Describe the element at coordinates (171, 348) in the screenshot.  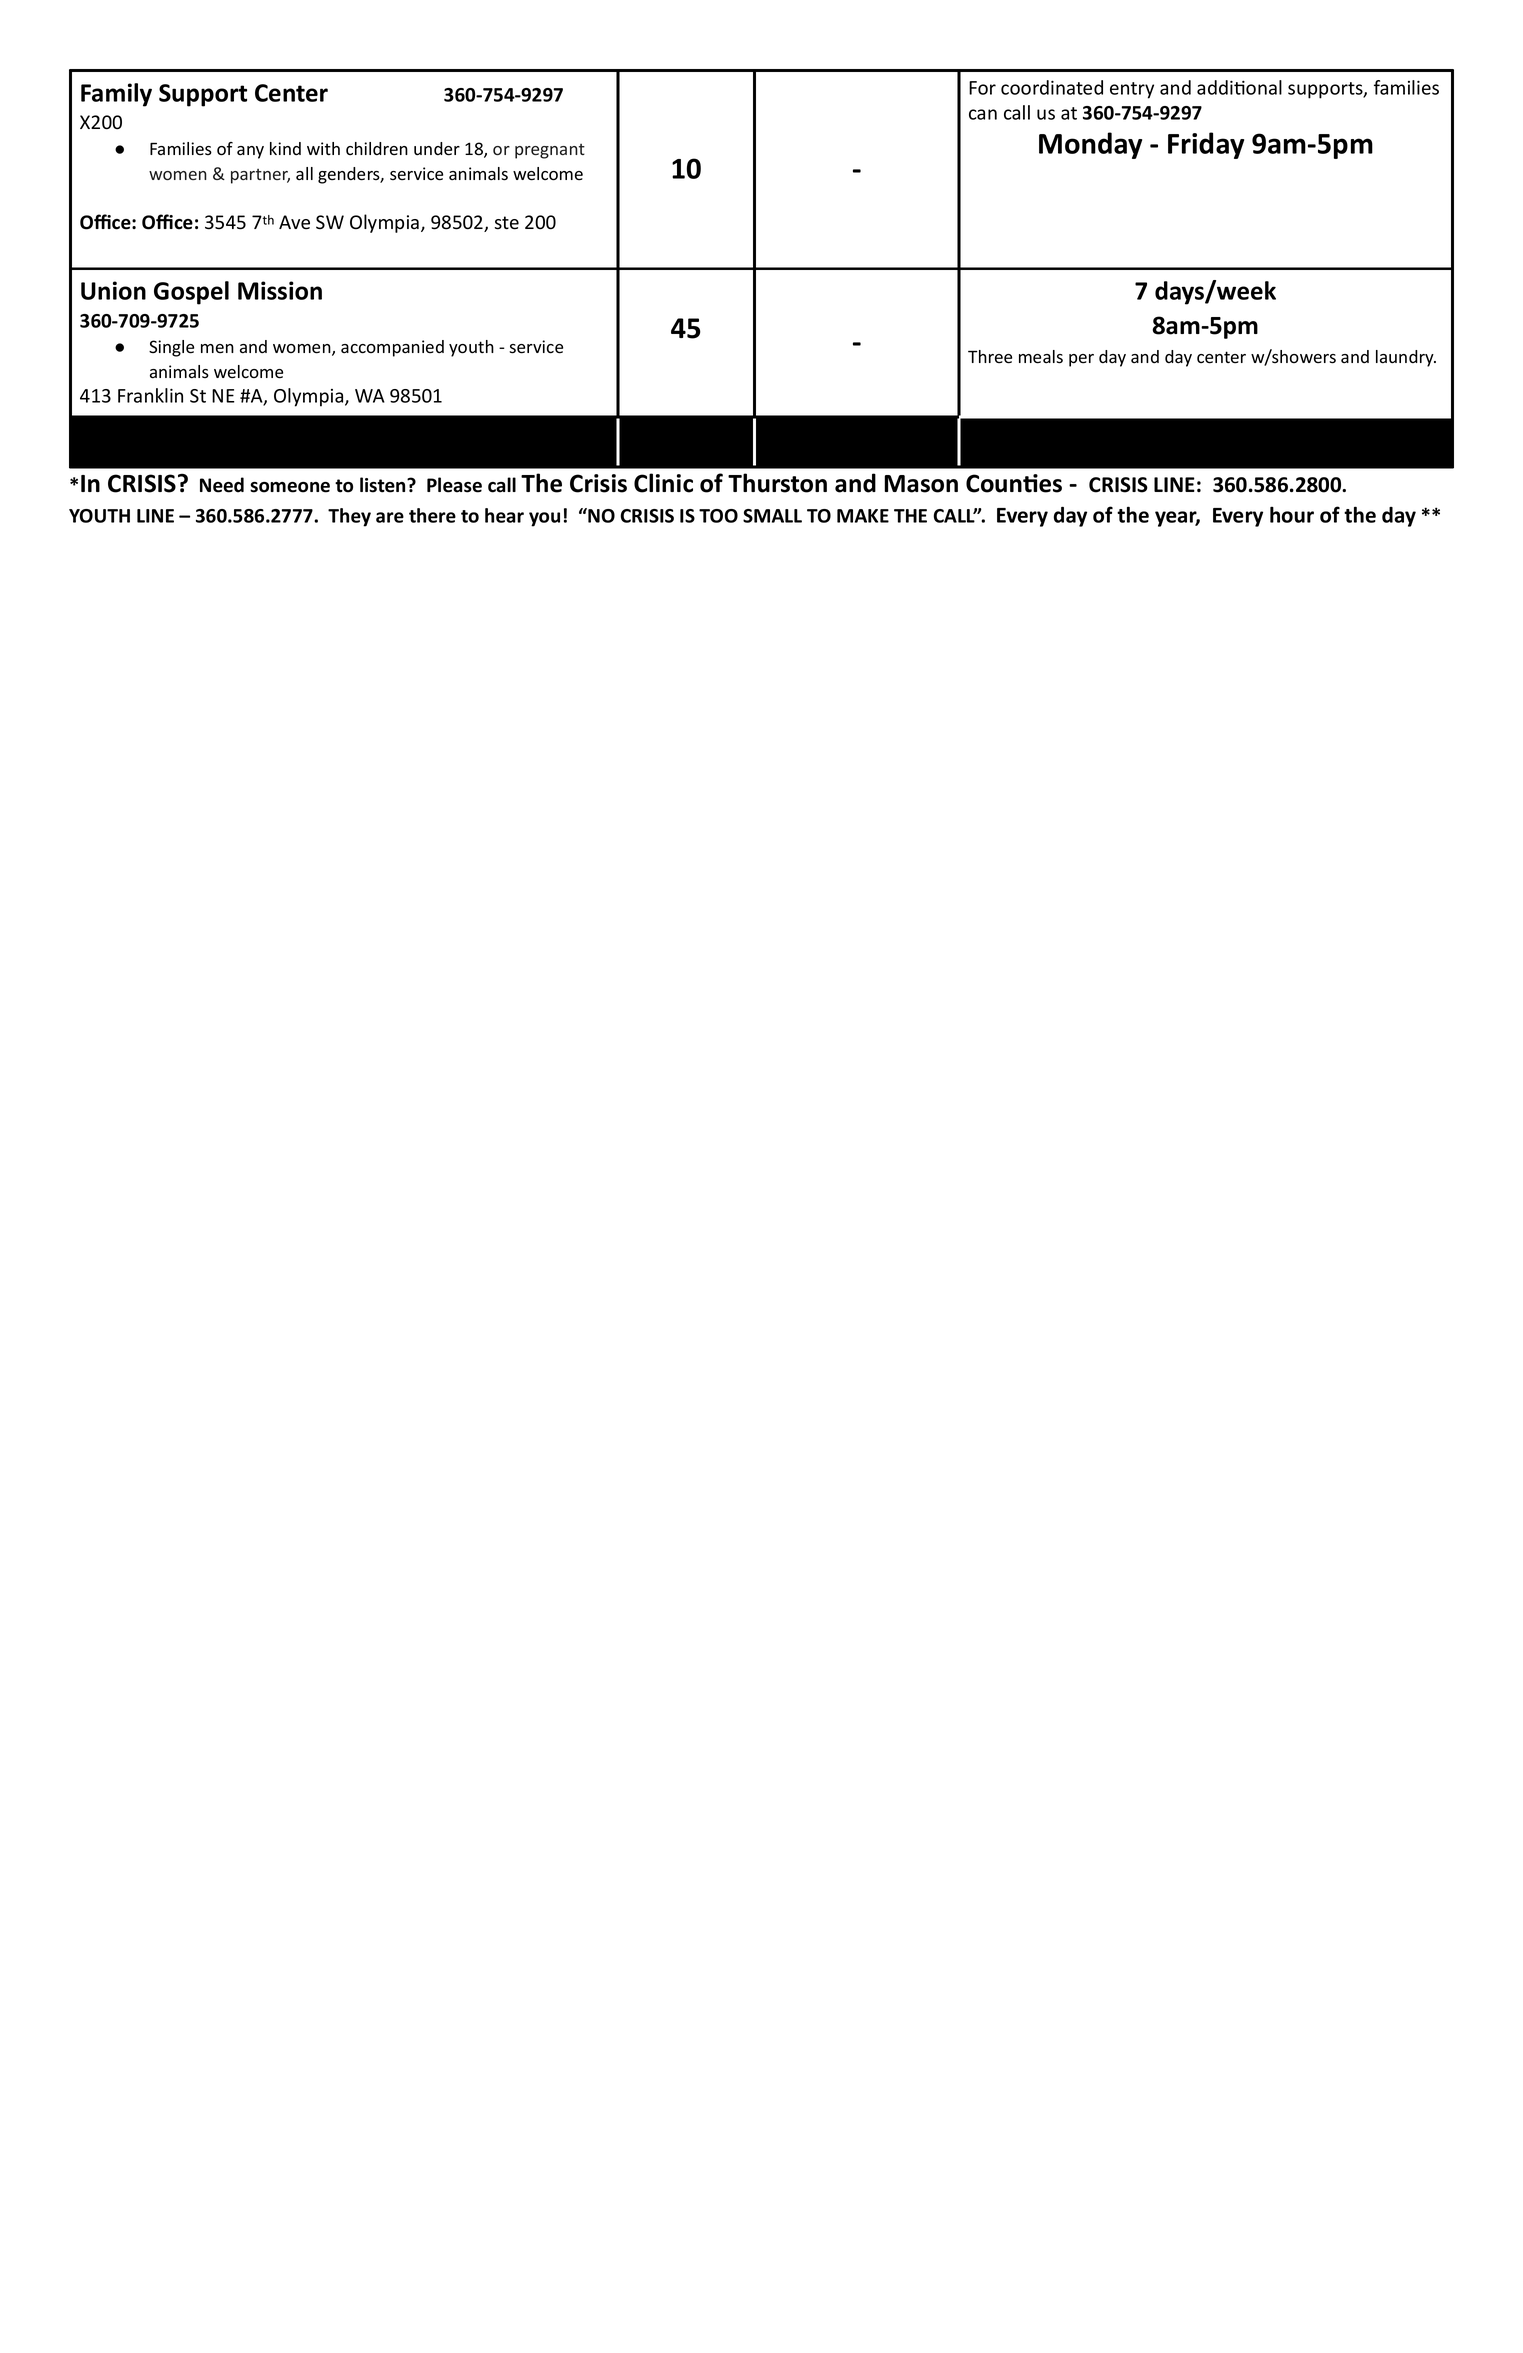
I see `Single` at that location.
